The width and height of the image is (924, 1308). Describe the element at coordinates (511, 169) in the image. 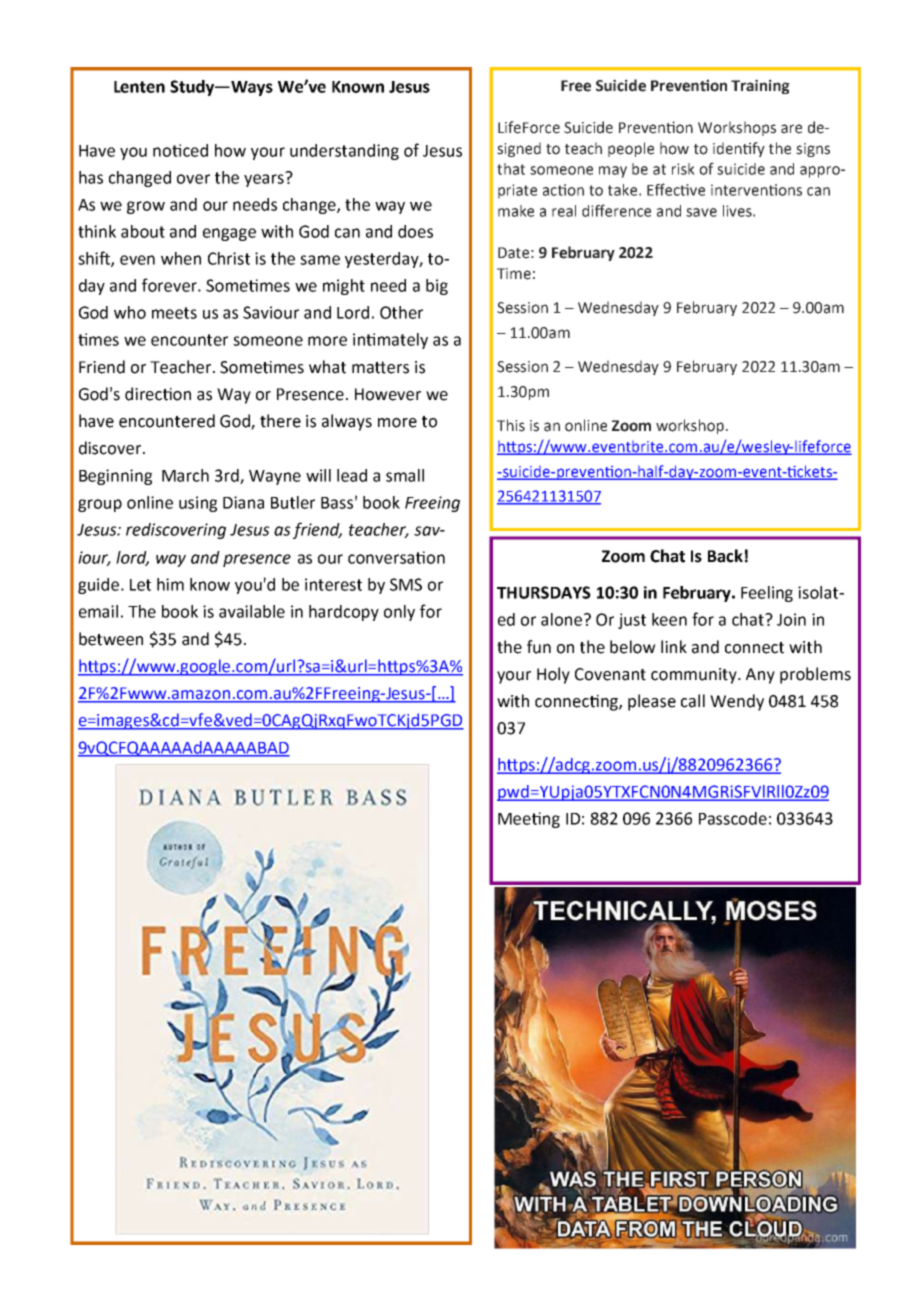

I see `that` at that location.
